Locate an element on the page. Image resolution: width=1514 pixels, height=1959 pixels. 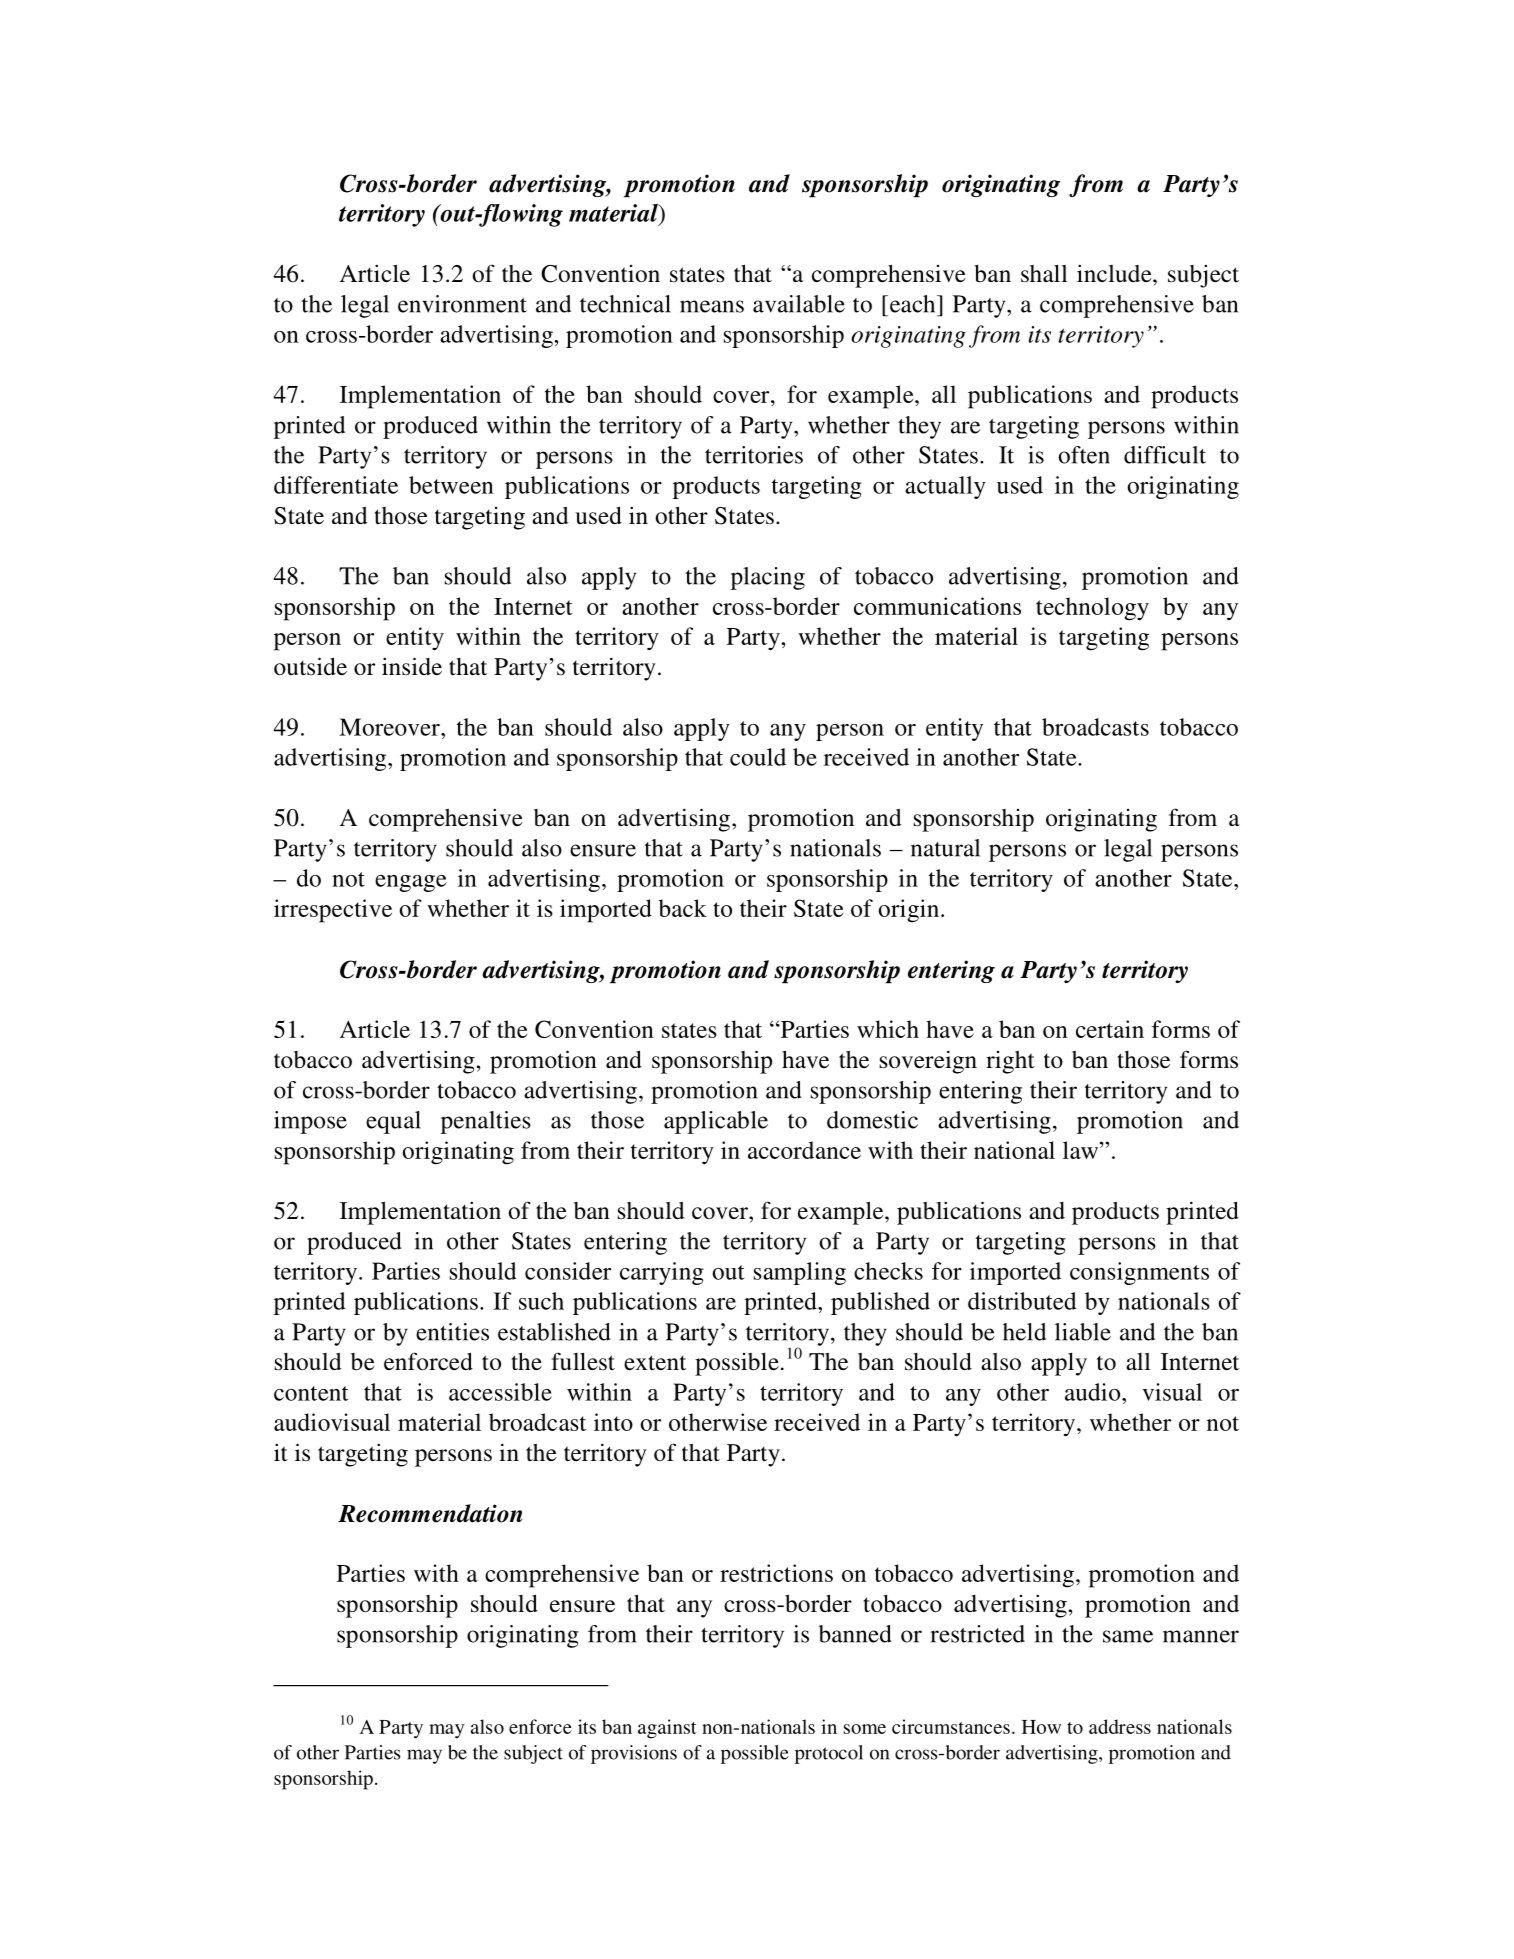
protocol is located at coordinates (829, 1754).
